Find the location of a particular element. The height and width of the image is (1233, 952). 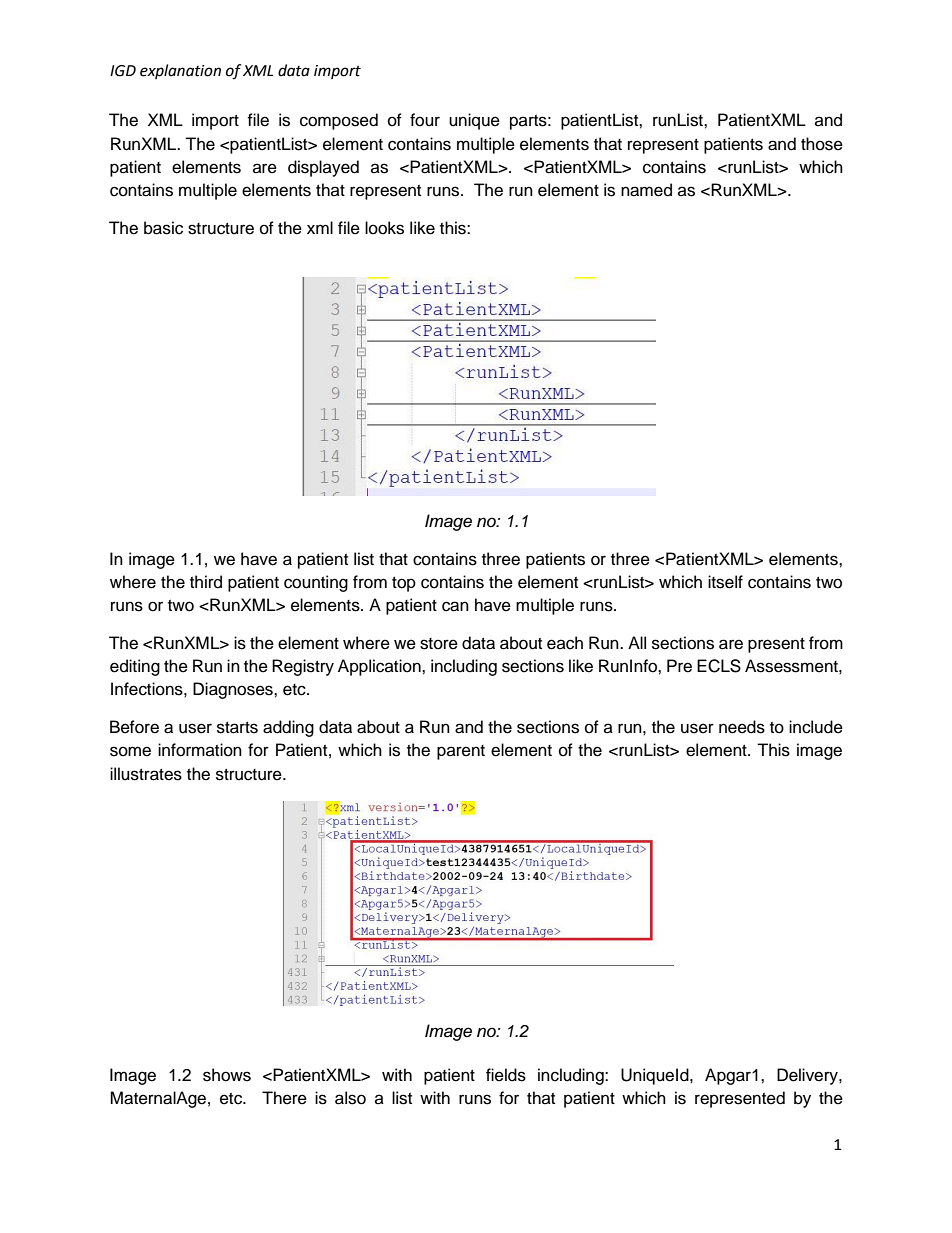

itself is located at coordinates (725, 582).
